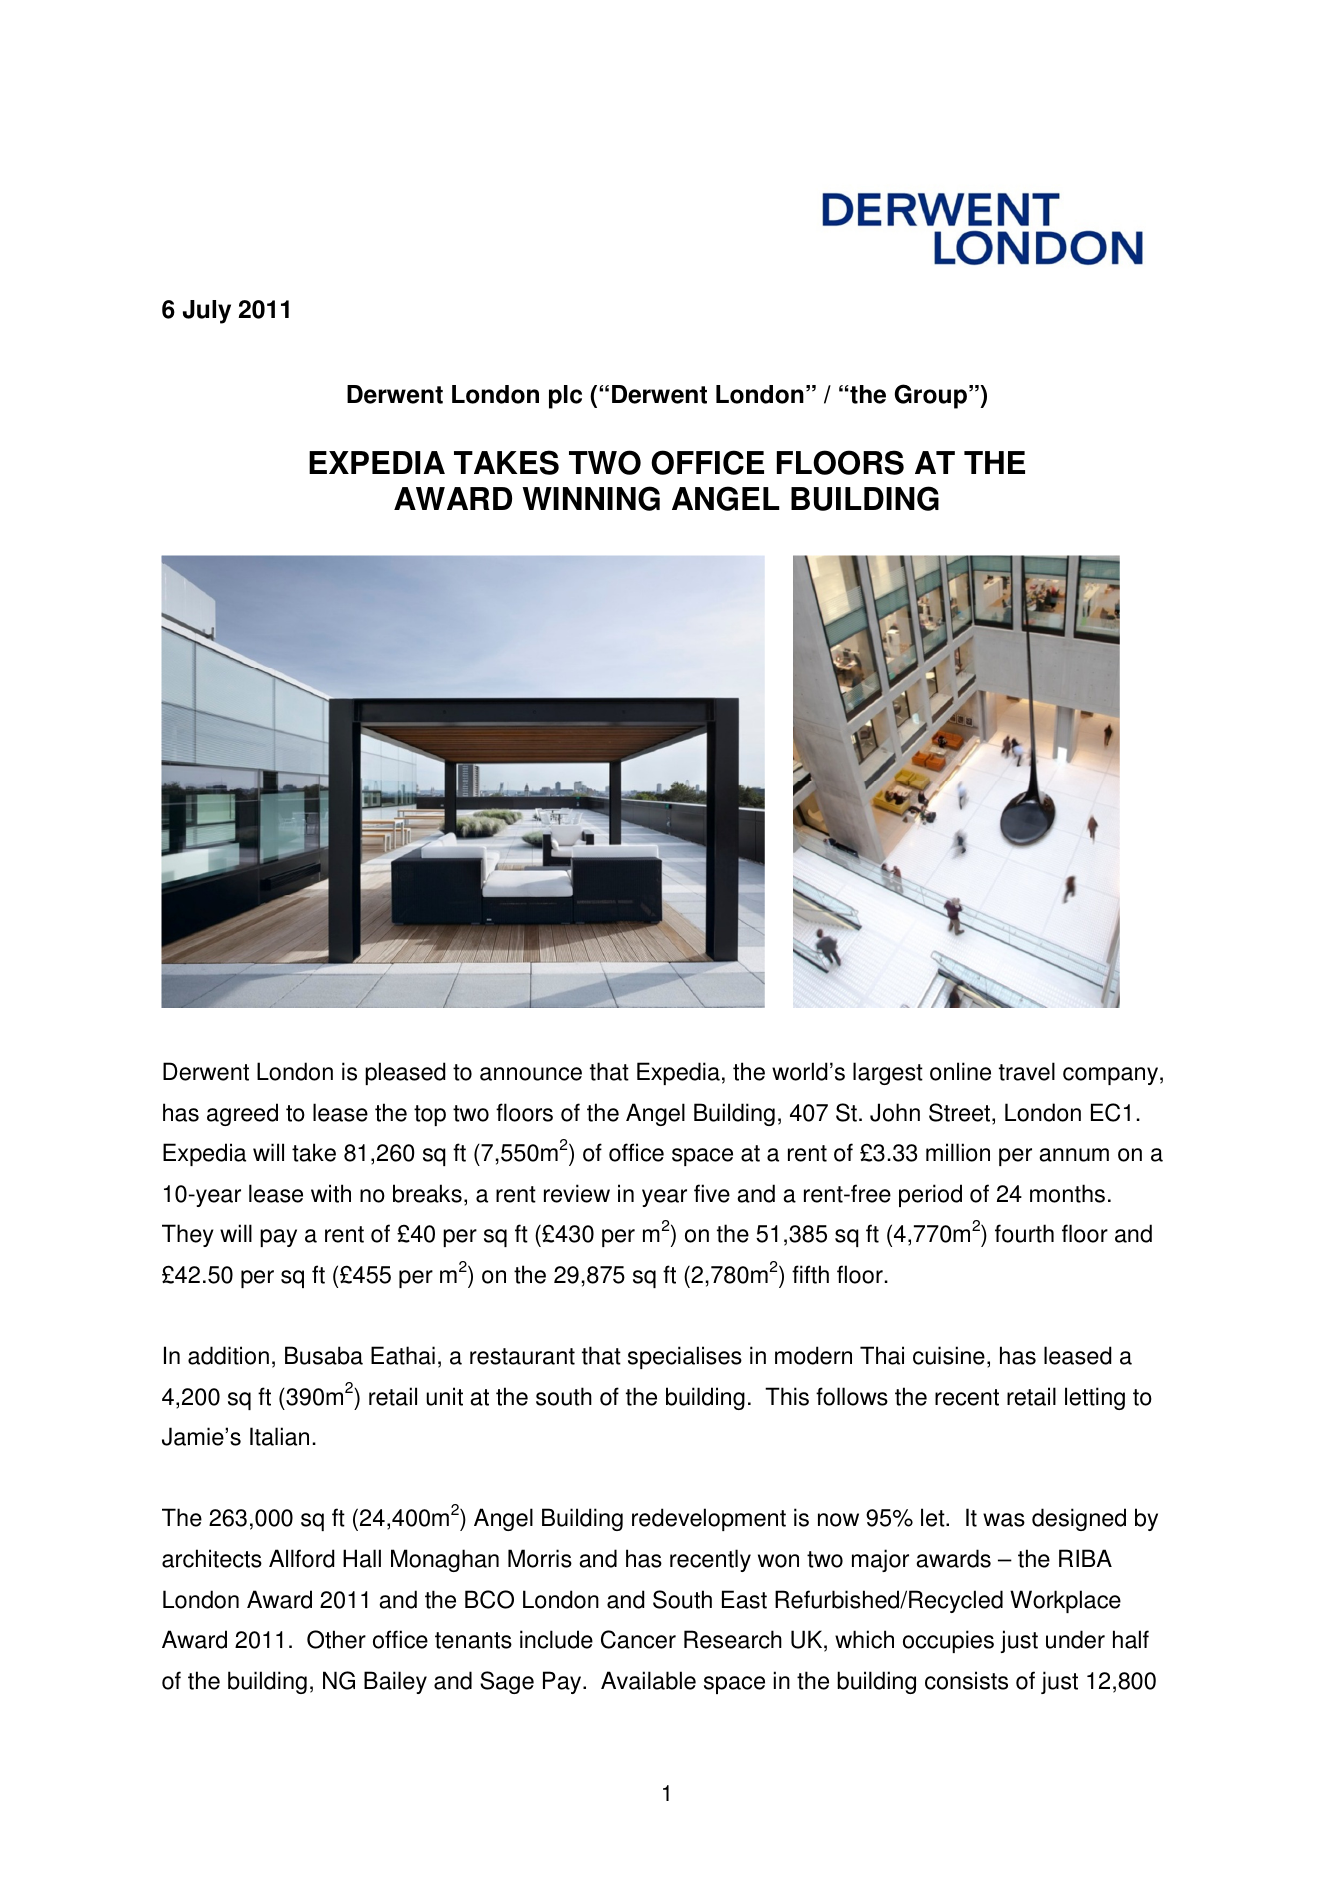 This image has width=1333, height=1886. What do you see at coordinates (228, 1355) in the image?
I see `addition` at bounding box center [228, 1355].
